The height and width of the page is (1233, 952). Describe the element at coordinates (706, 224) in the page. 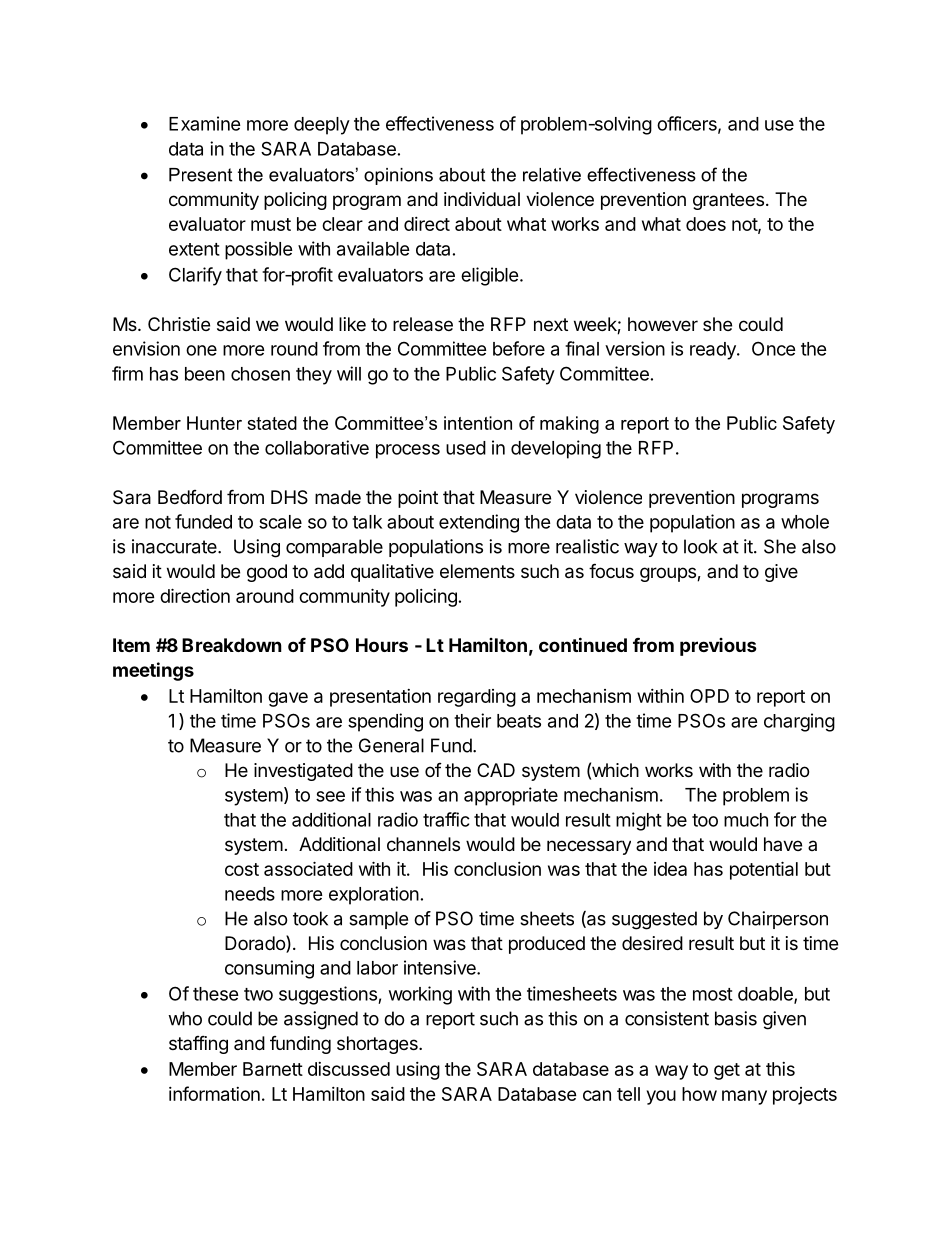

I see `does` at that location.
